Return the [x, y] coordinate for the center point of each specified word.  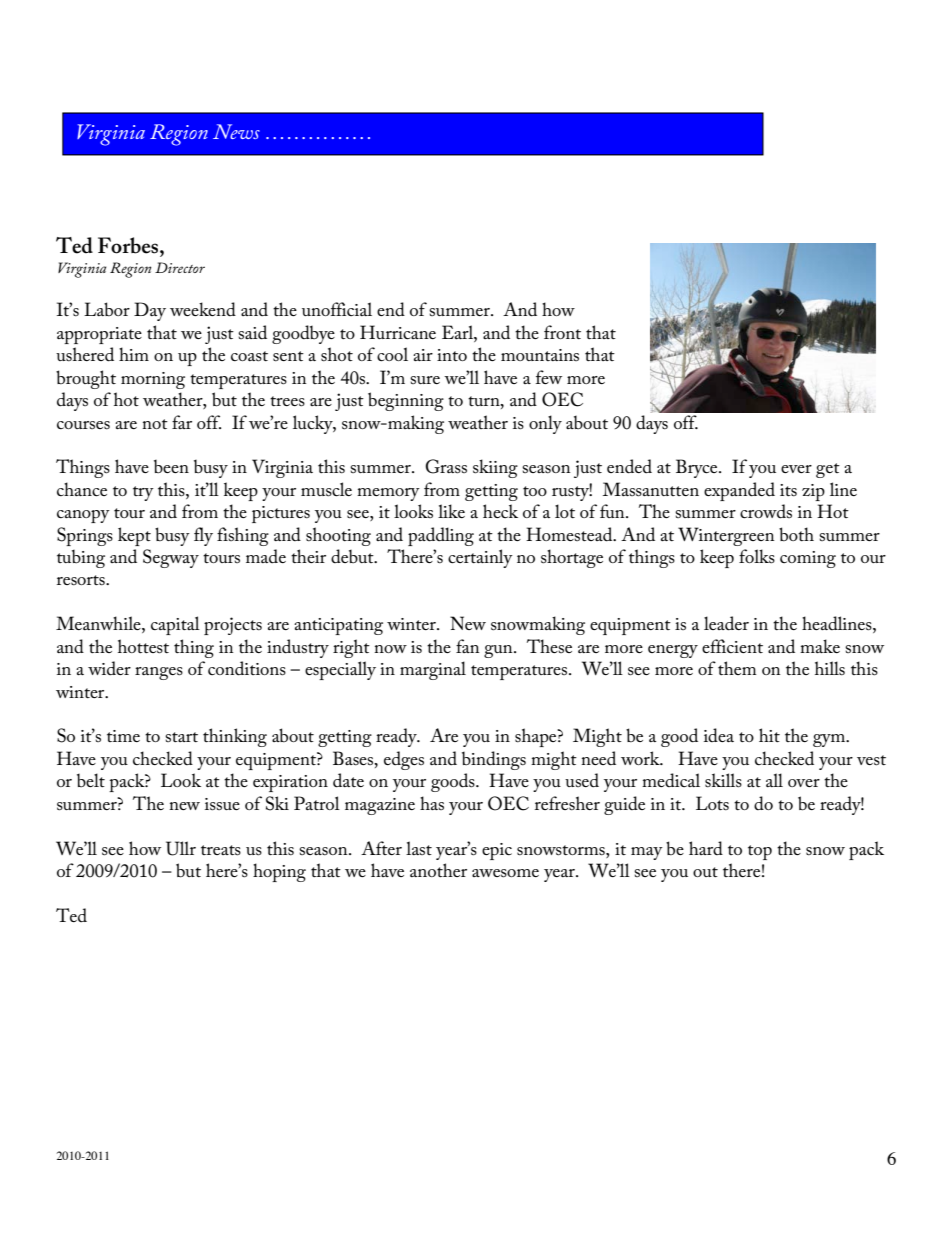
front [562, 332]
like [451, 511]
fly [203, 536]
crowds [766, 511]
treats [221, 850]
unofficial [337, 309]
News [236, 131]
